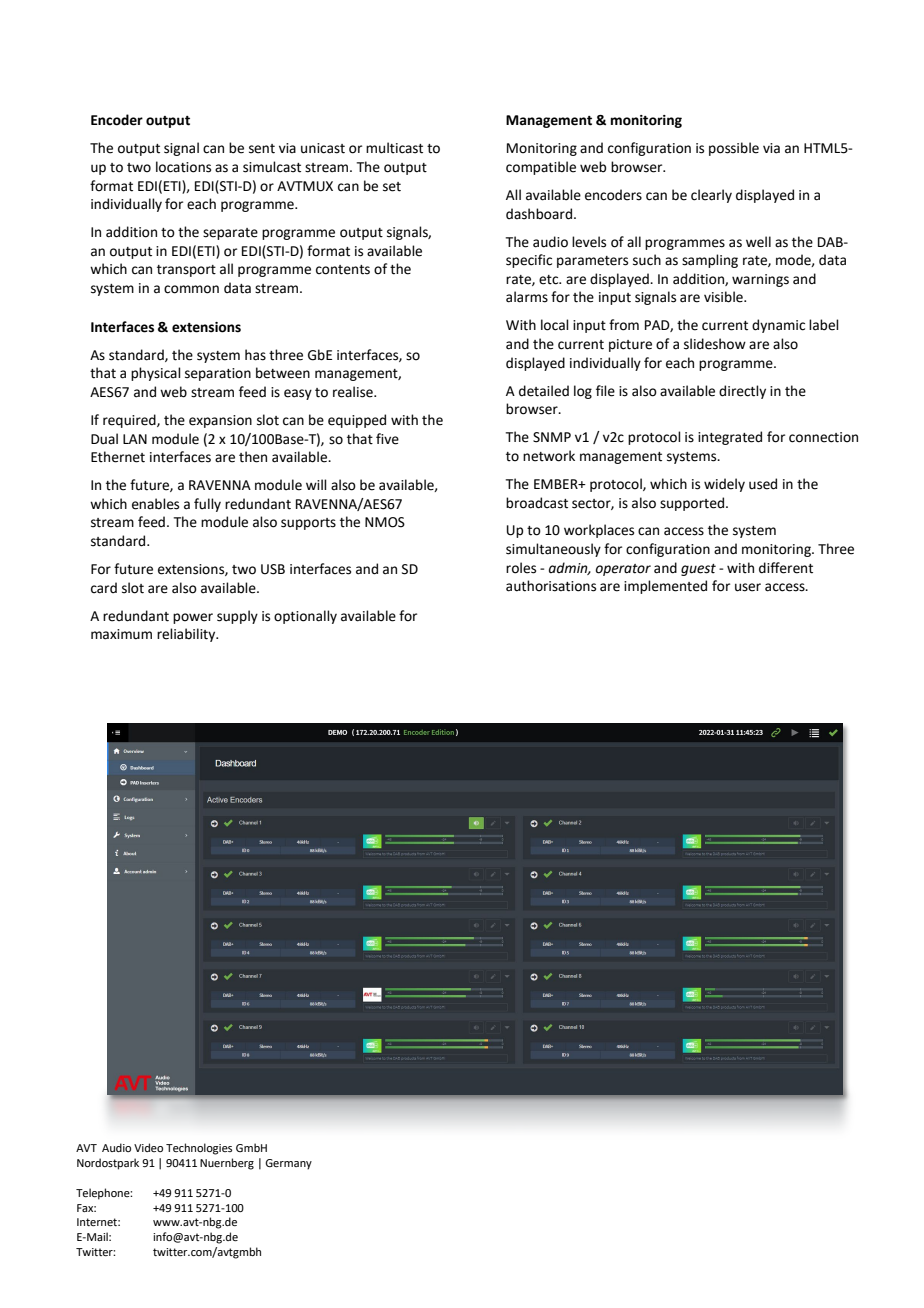 This screenshot has width=924, height=1308. I want to click on fully, so click(207, 505).
